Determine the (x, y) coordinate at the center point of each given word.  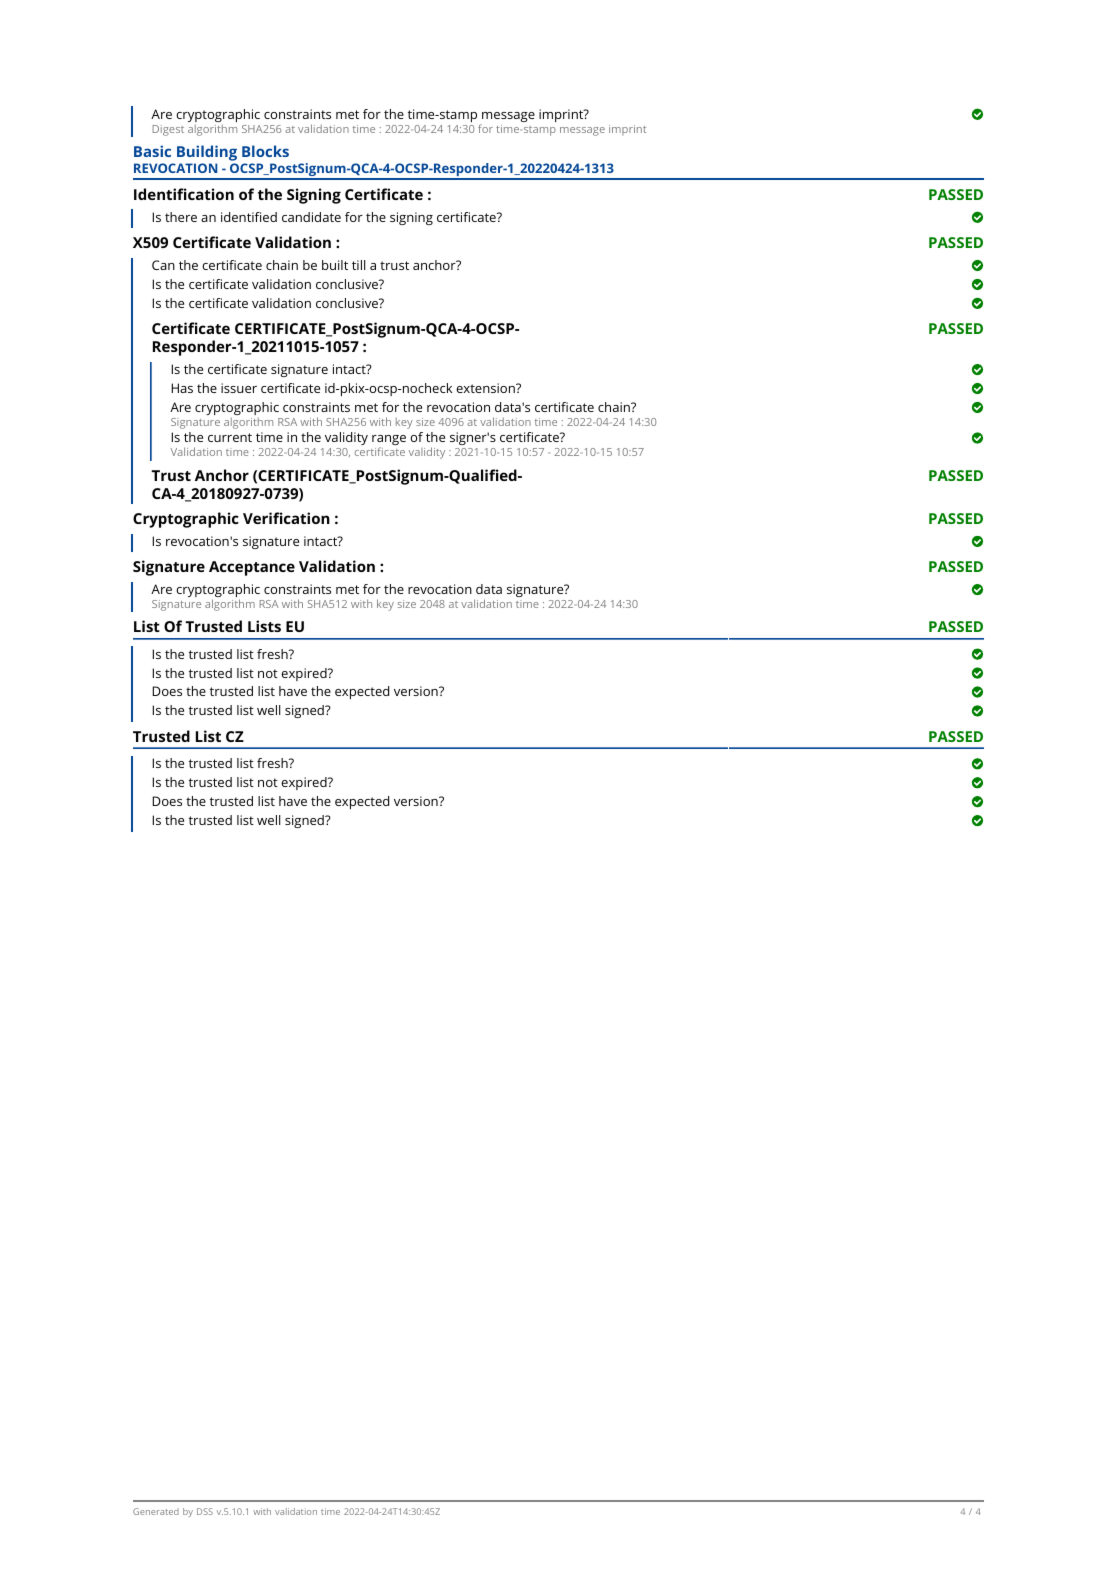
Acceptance (252, 568)
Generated (156, 1511)
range (389, 442)
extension (486, 388)
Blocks (265, 151)
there (181, 217)
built (335, 265)
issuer (239, 388)
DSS (205, 1511)
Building (207, 153)
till (358, 265)
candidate (311, 217)
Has (182, 388)
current (230, 437)
